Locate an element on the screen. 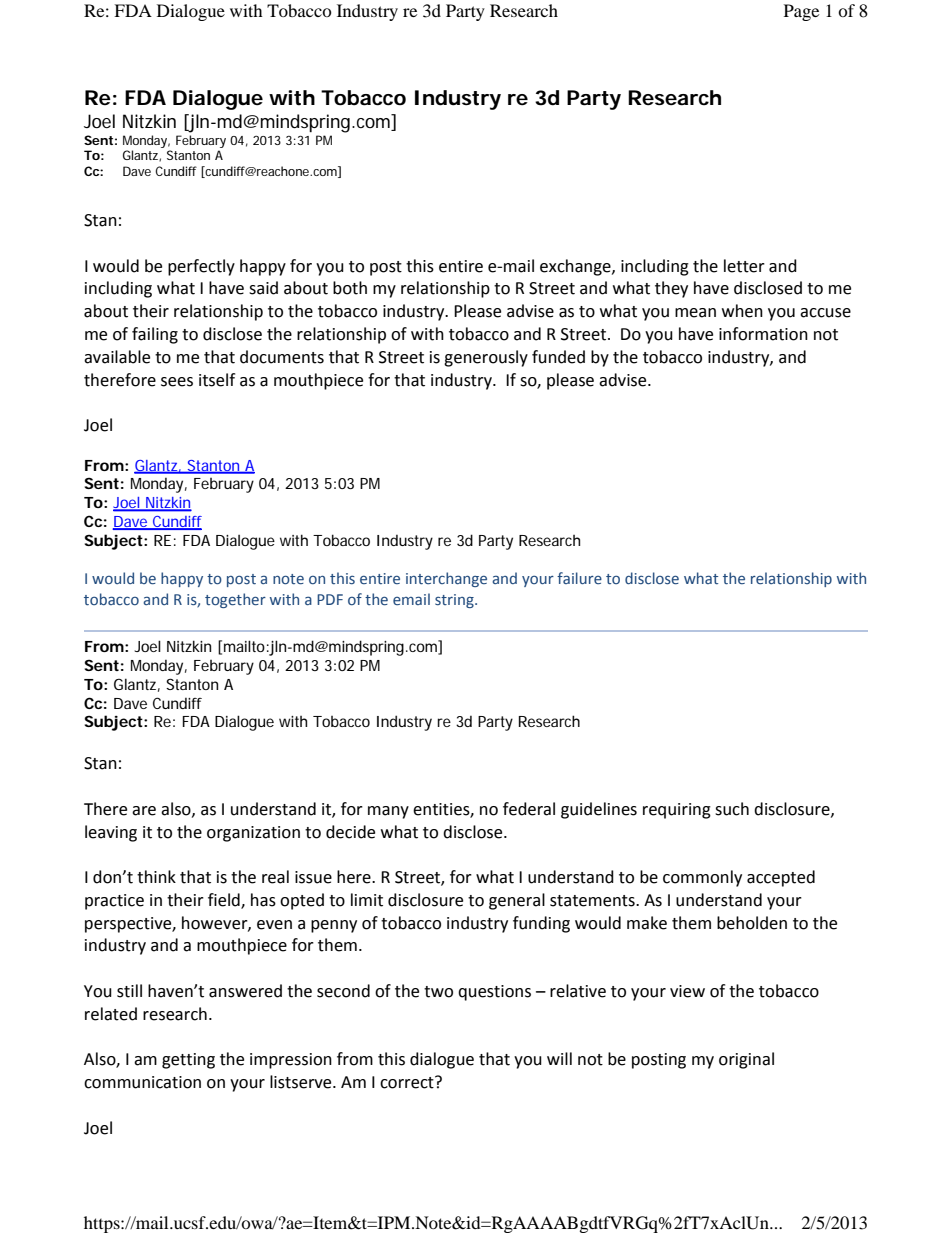 The height and width of the screenshot is (1233, 952). are is located at coordinates (144, 811).
